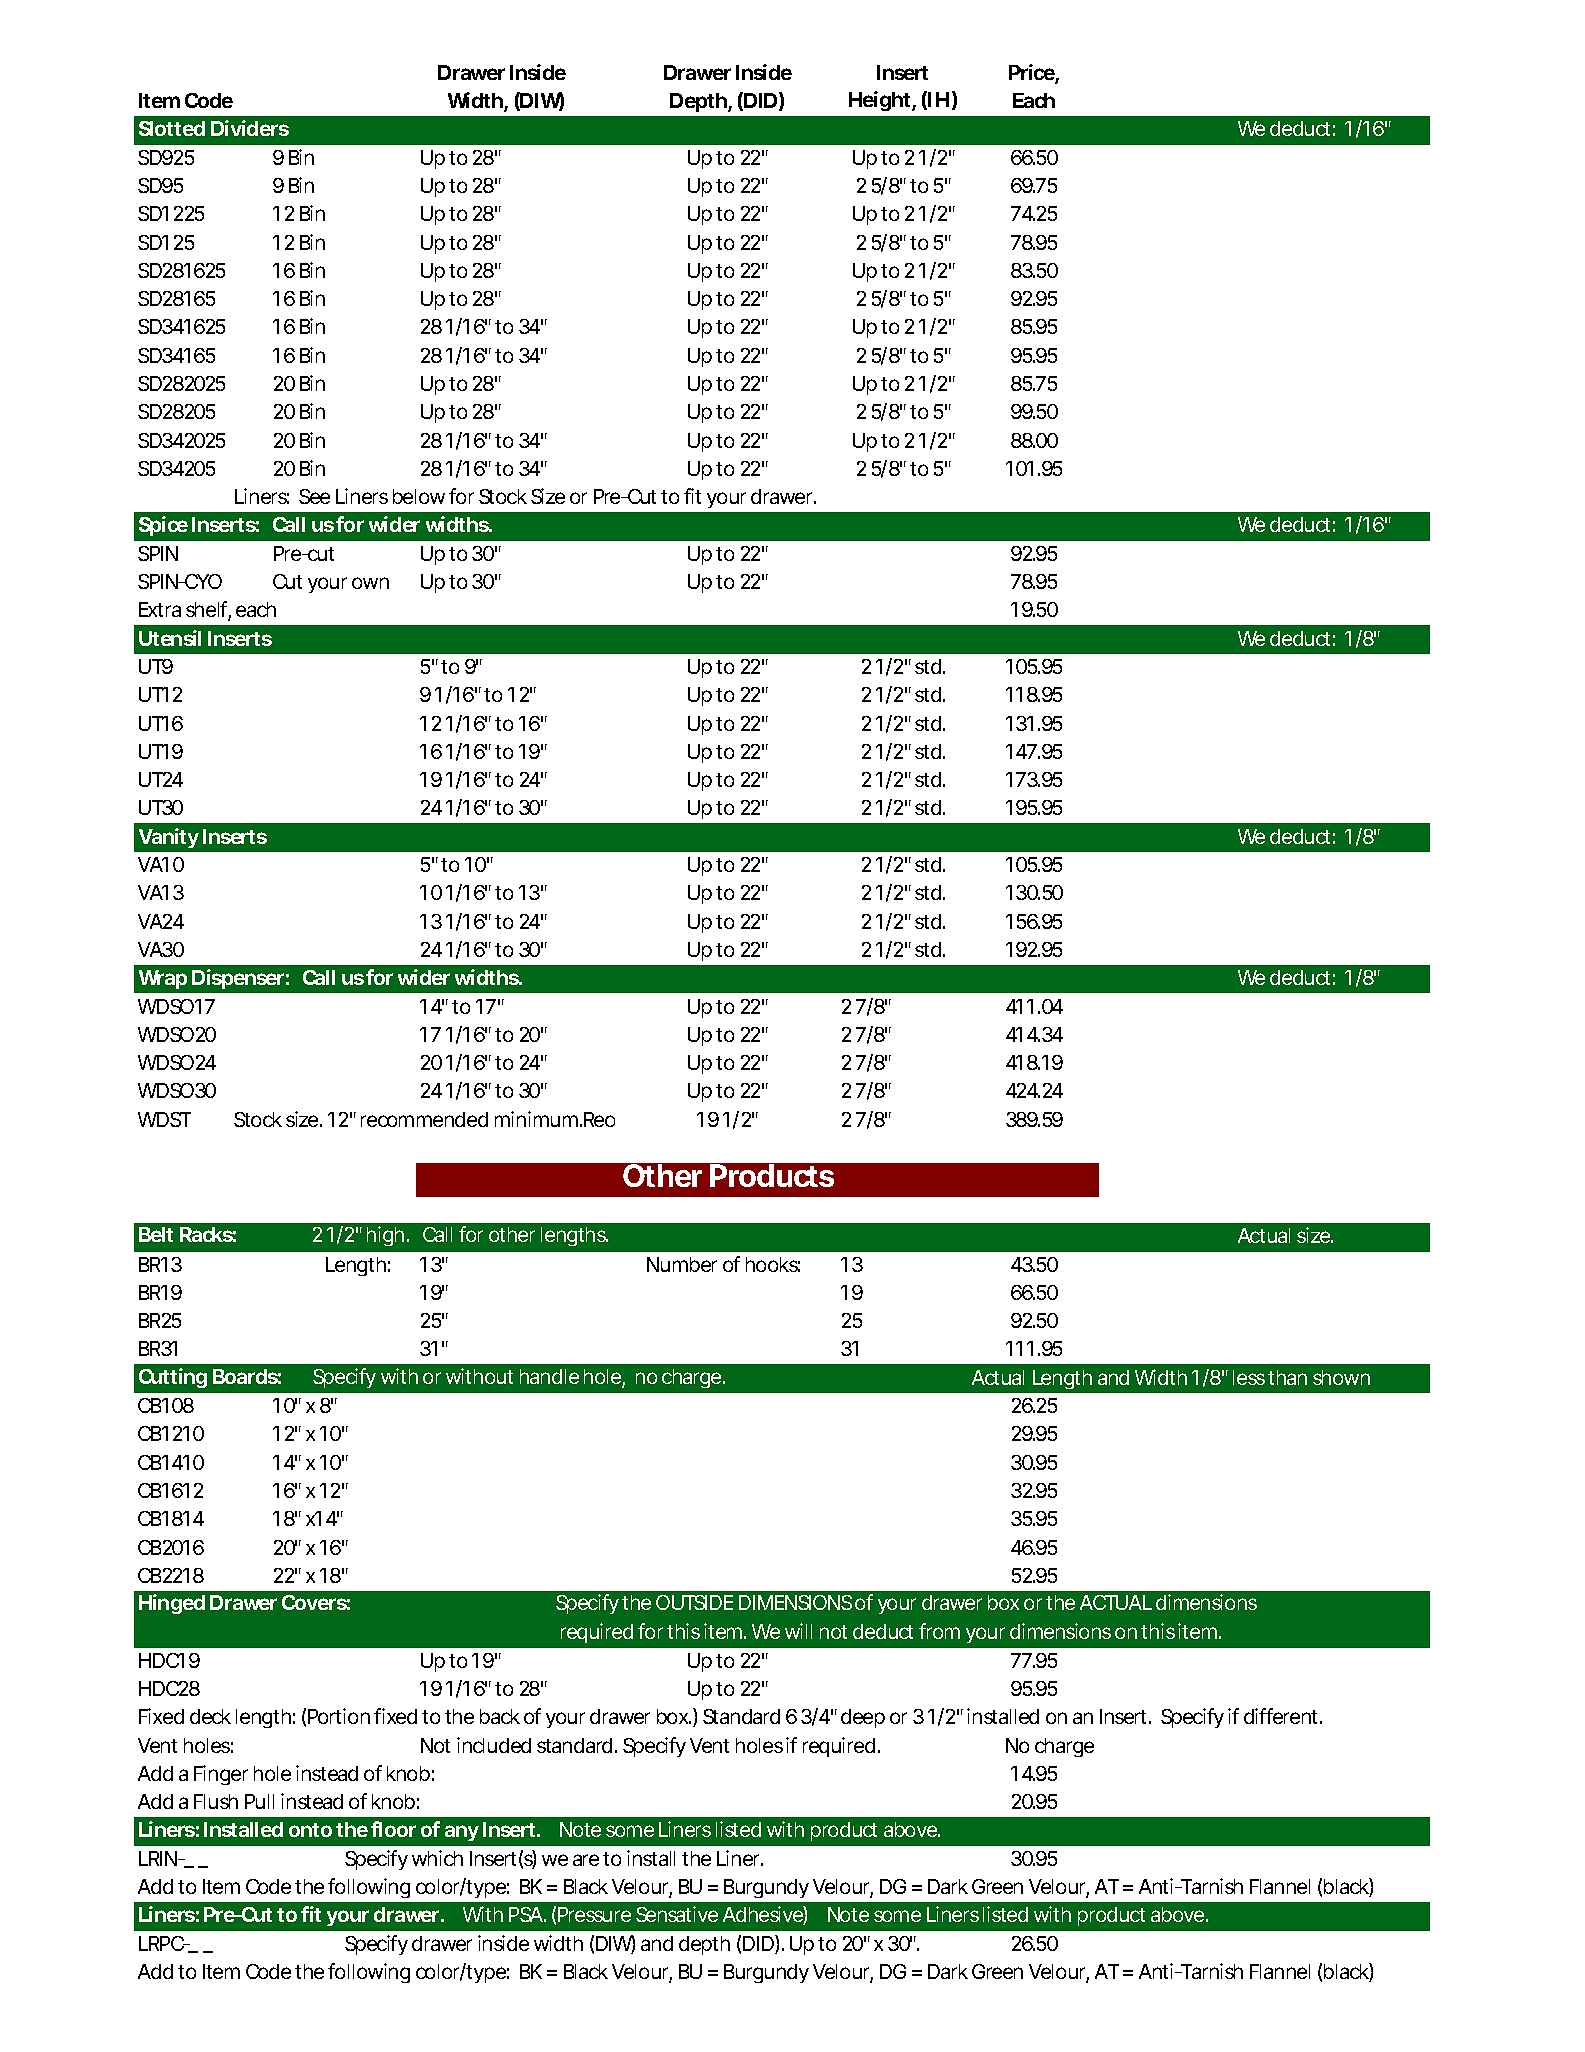 This screenshot has height=2052, width=1585. I want to click on than, so click(1287, 1377).
